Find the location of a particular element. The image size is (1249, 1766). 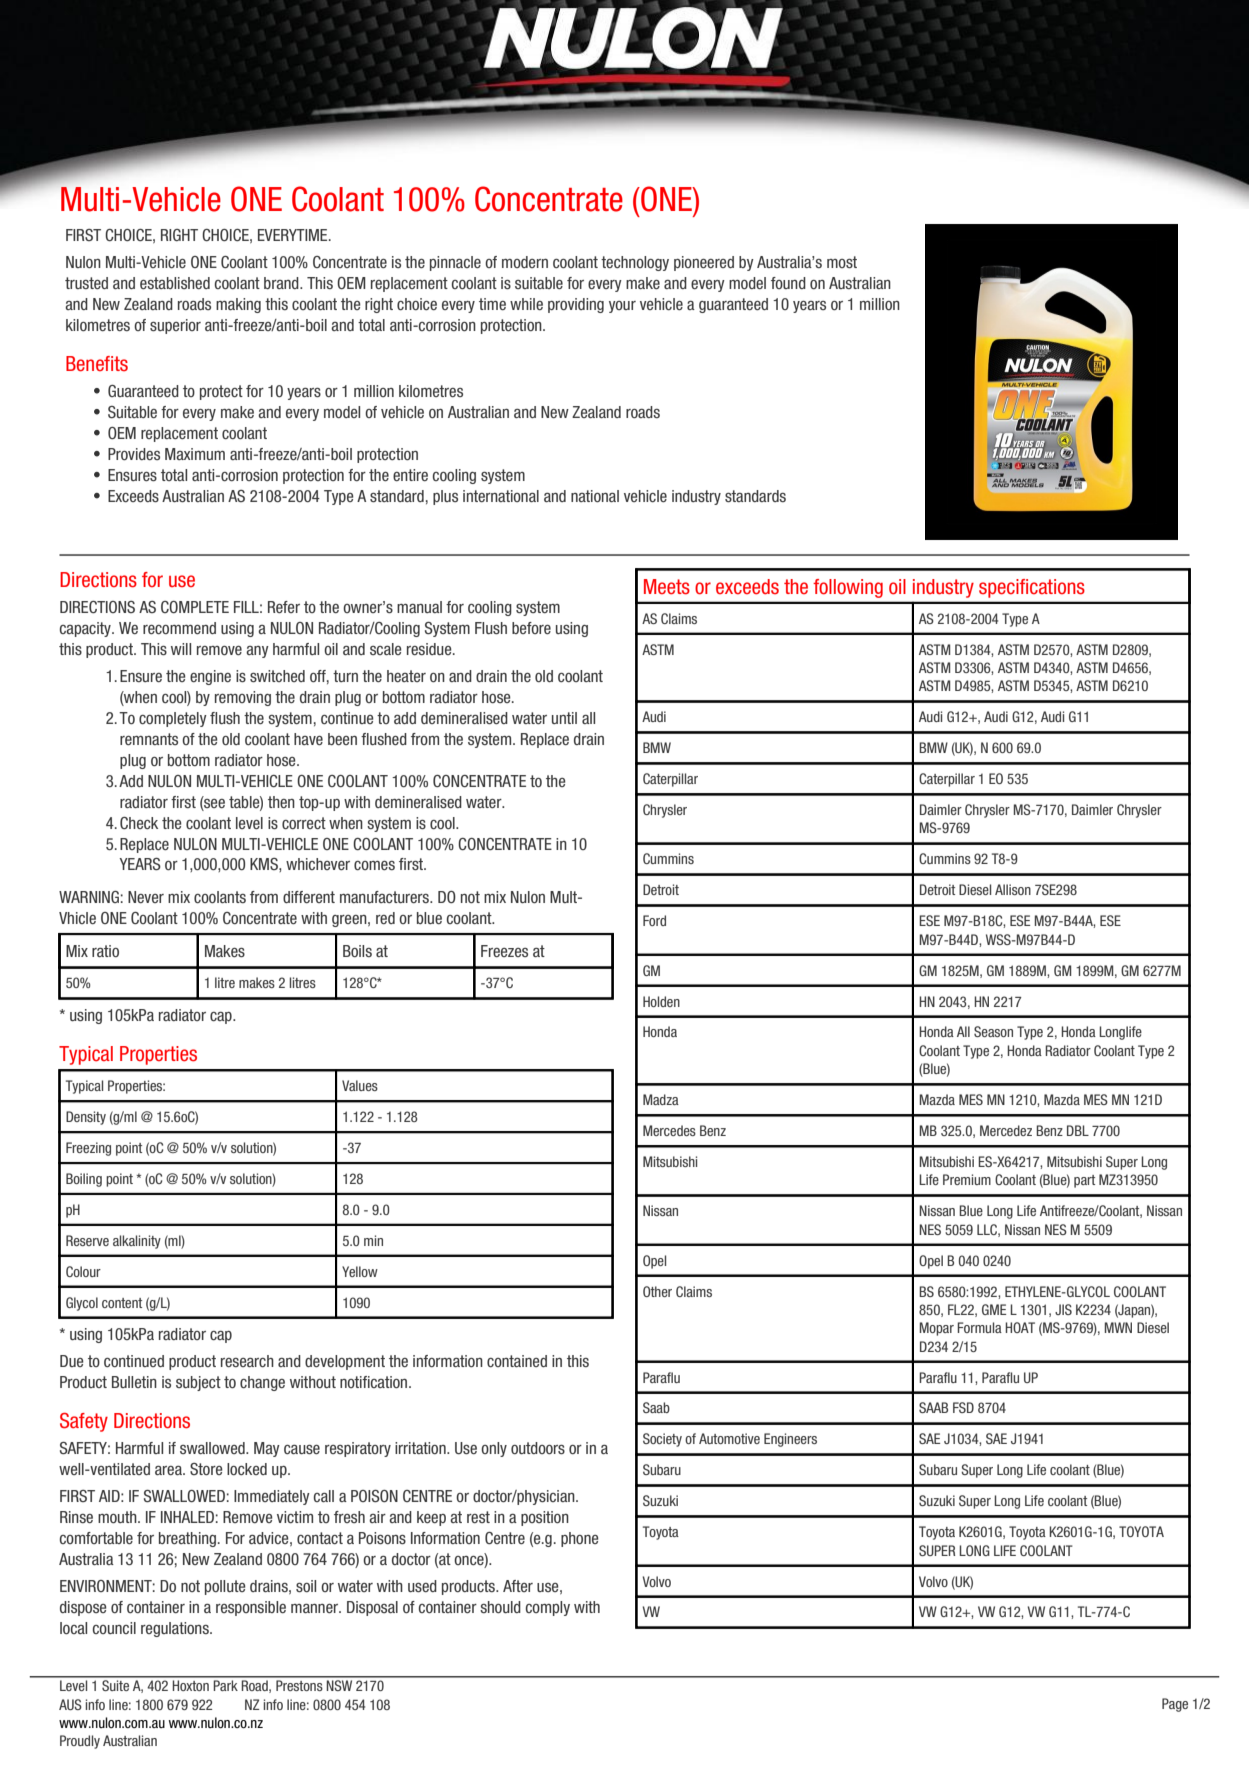

ratio is located at coordinates (105, 951).
